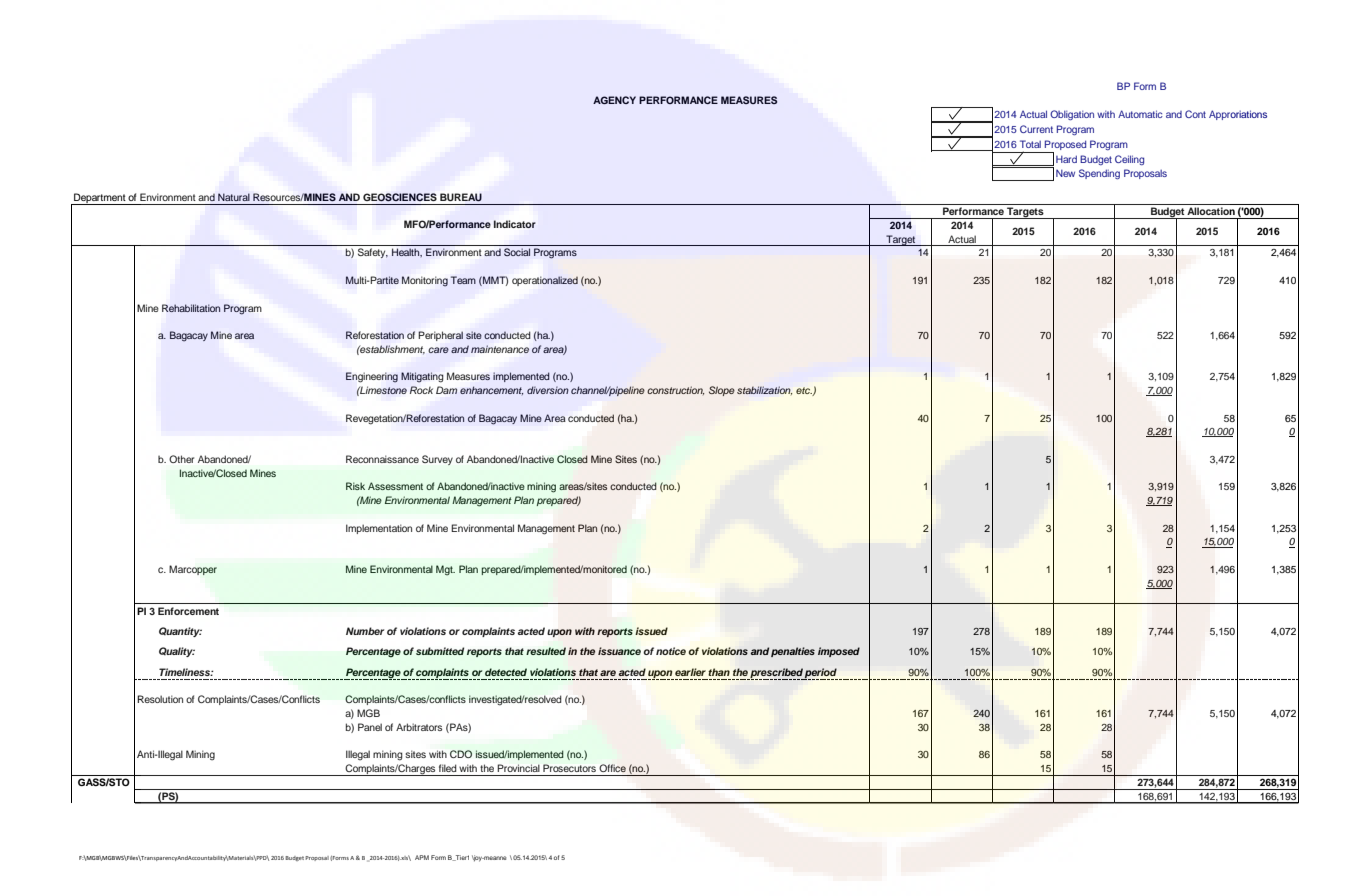 The height and width of the screenshot is (896, 1371). I want to click on Other, so click(181, 459).
